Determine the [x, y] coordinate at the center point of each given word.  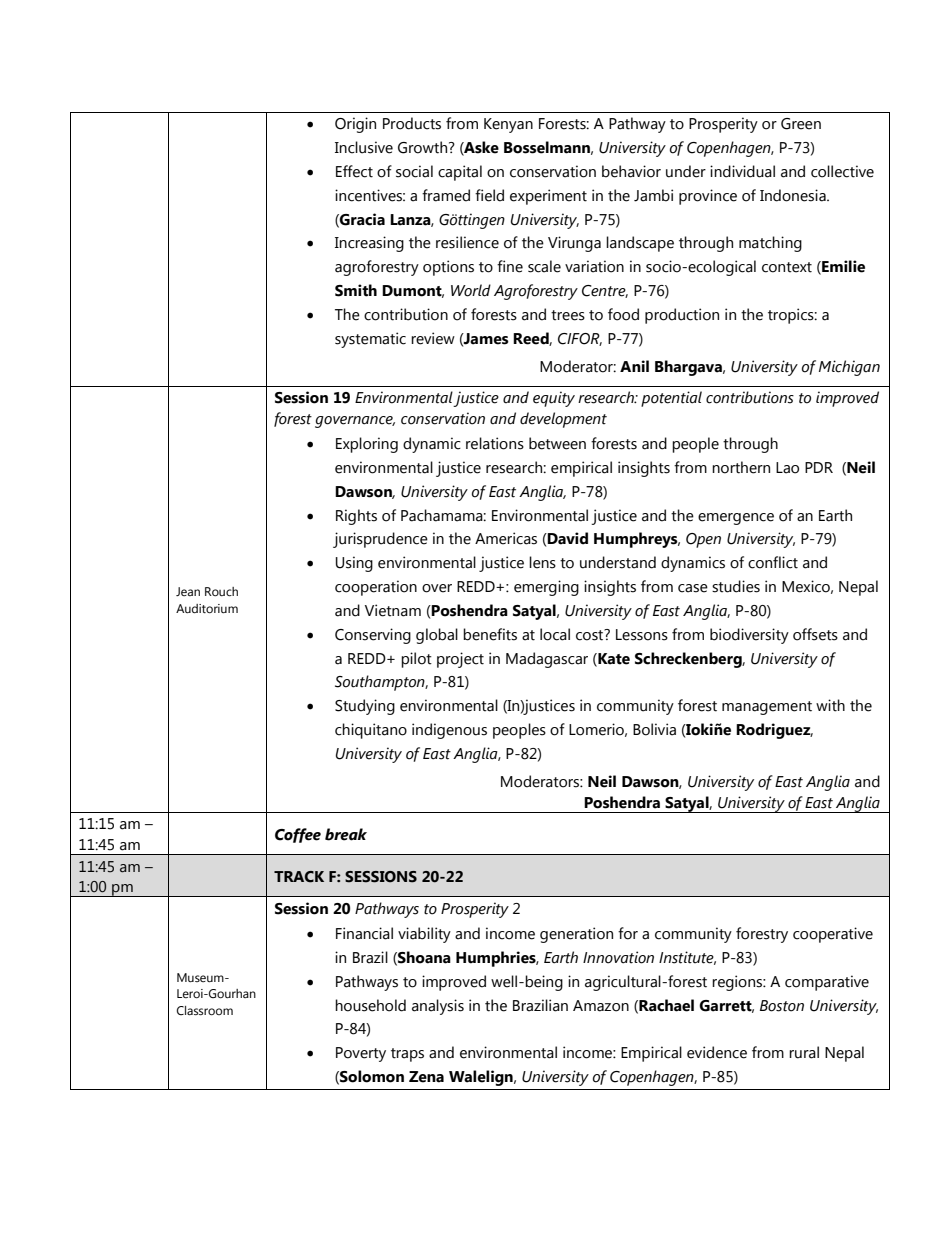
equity [554, 399]
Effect [354, 171]
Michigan [849, 368]
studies [736, 586]
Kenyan [508, 125]
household [370, 1005]
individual [742, 171]
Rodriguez [774, 731]
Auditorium [207, 609]
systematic [370, 340]
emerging [546, 588]
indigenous [449, 731]
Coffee [298, 835]
